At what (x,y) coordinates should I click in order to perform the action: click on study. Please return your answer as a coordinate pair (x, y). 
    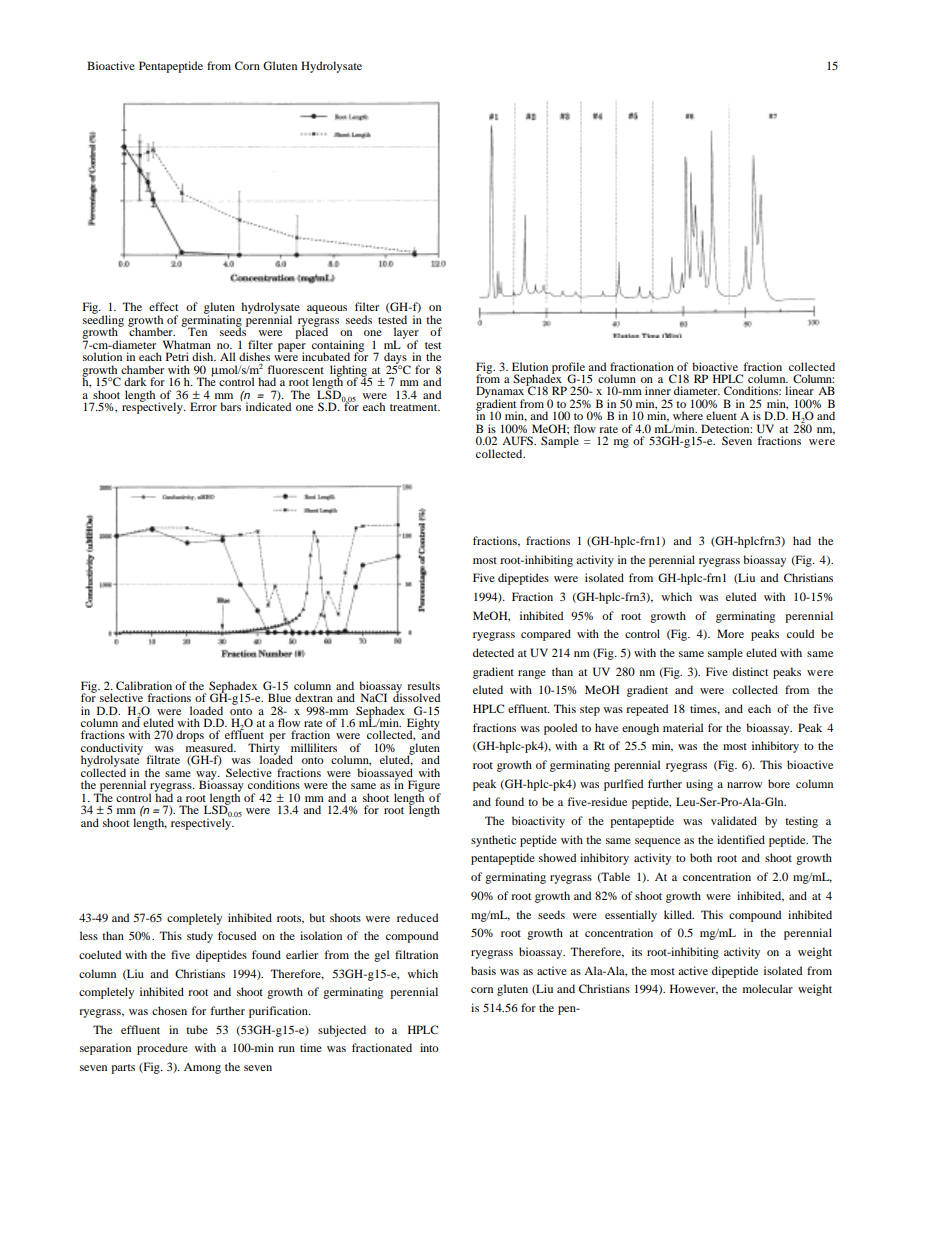
    Looking at the image, I should click on (200, 937).
